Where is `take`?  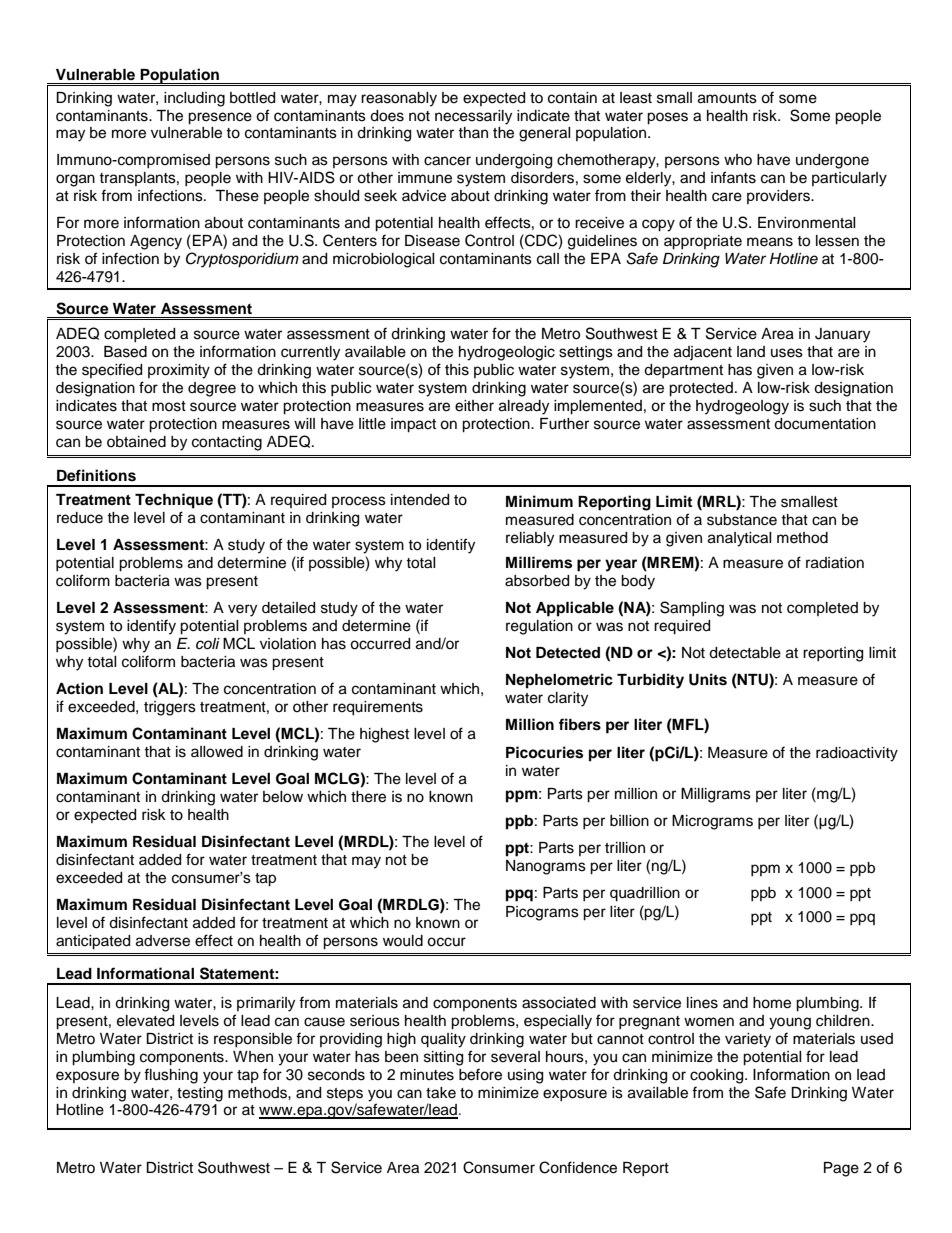 take is located at coordinates (441, 1093).
